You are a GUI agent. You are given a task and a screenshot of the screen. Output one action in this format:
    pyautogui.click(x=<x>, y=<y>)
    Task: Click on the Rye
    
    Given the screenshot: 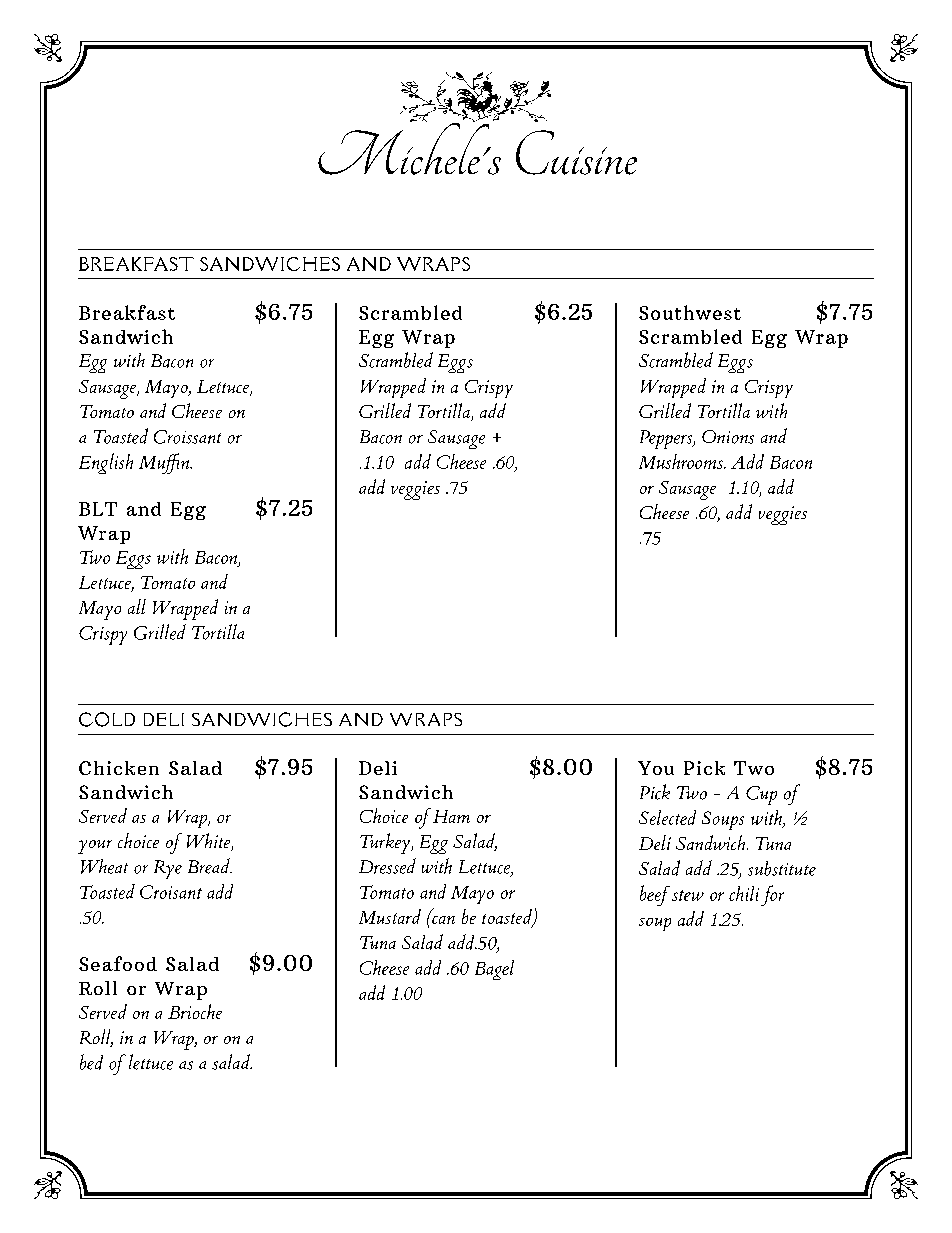 What is the action you would take?
    pyautogui.click(x=168, y=869)
